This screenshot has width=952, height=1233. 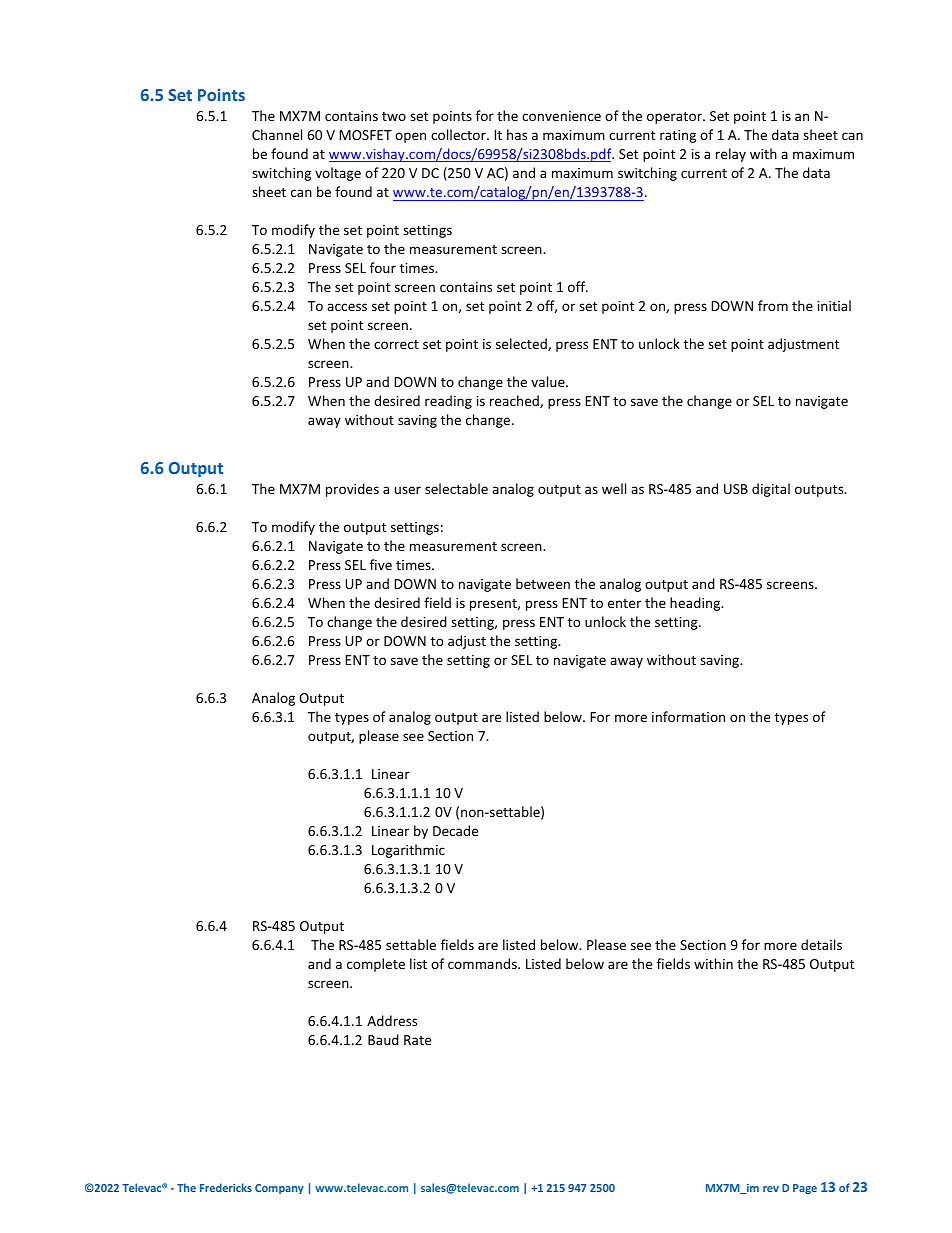 What do you see at coordinates (455, 830) in the screenshot?
I see `Decade` at bounding box center [455, 830].
